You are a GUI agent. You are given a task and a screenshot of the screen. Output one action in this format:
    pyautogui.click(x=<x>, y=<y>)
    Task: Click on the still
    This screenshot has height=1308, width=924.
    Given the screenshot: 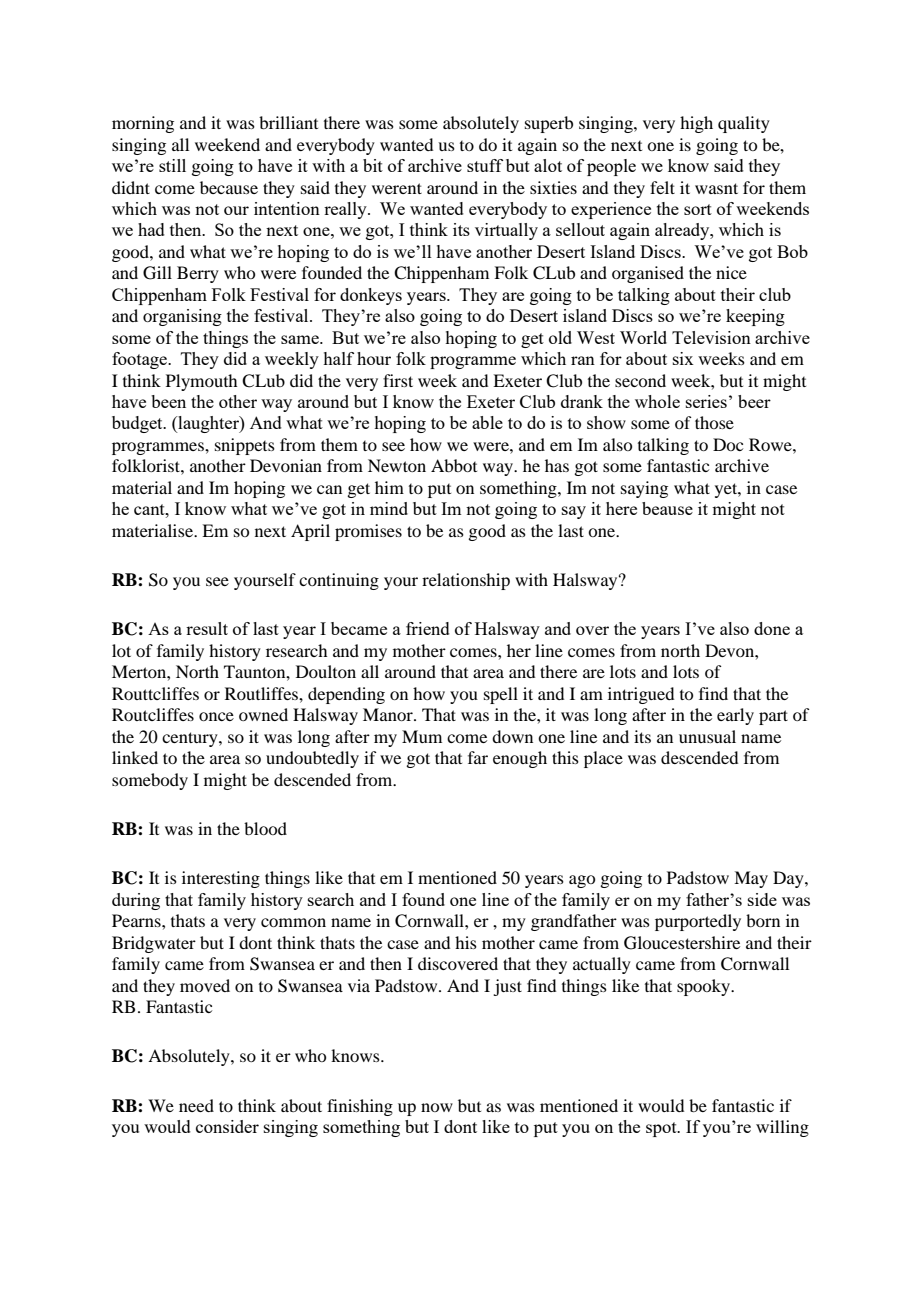 What is the action you would take?
    pyautogui.click(x=172, y=165)
